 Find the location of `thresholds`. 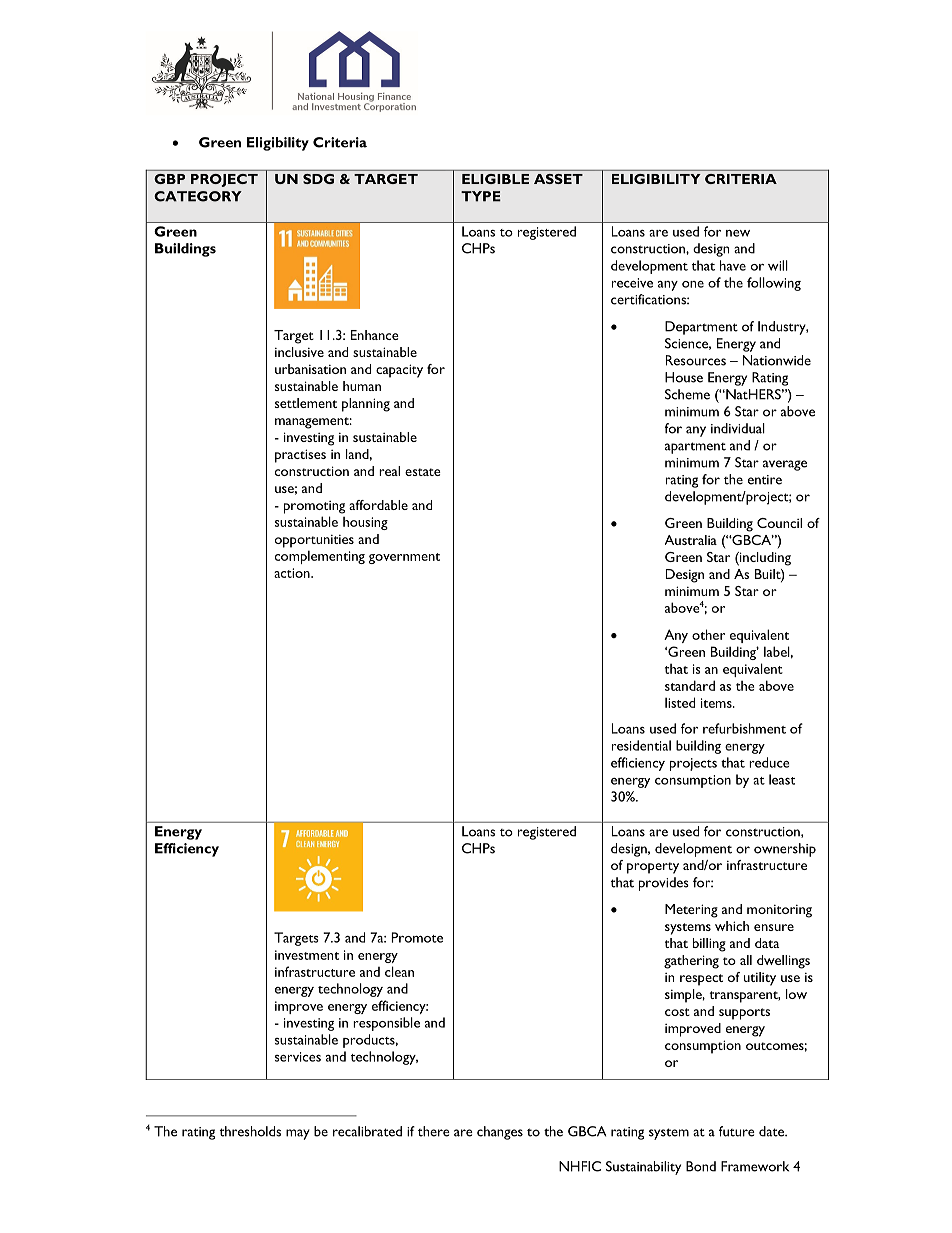

thresholds is located at coordinates (250, 1131).
